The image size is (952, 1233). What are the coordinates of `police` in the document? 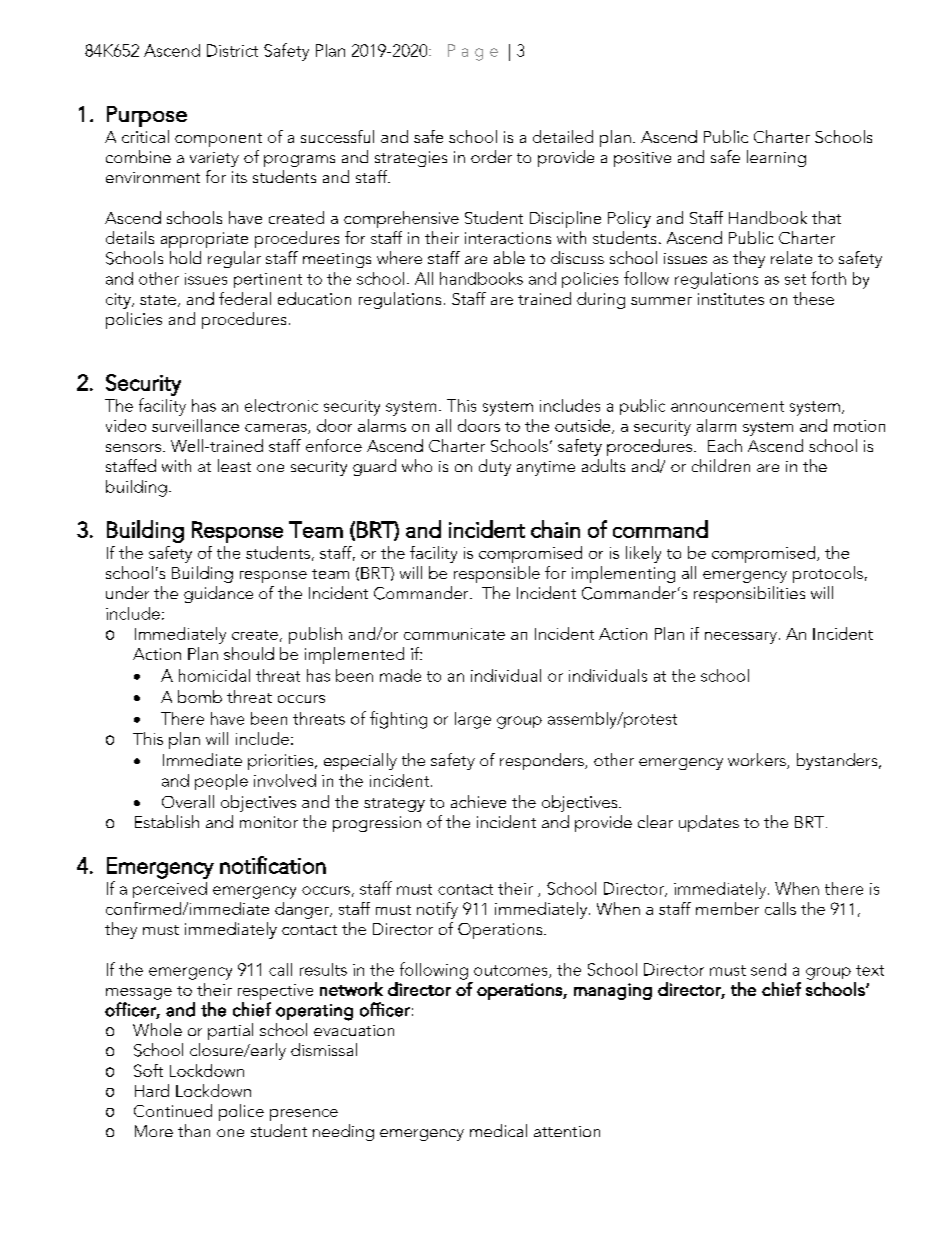 It's located at (241, 1112).
